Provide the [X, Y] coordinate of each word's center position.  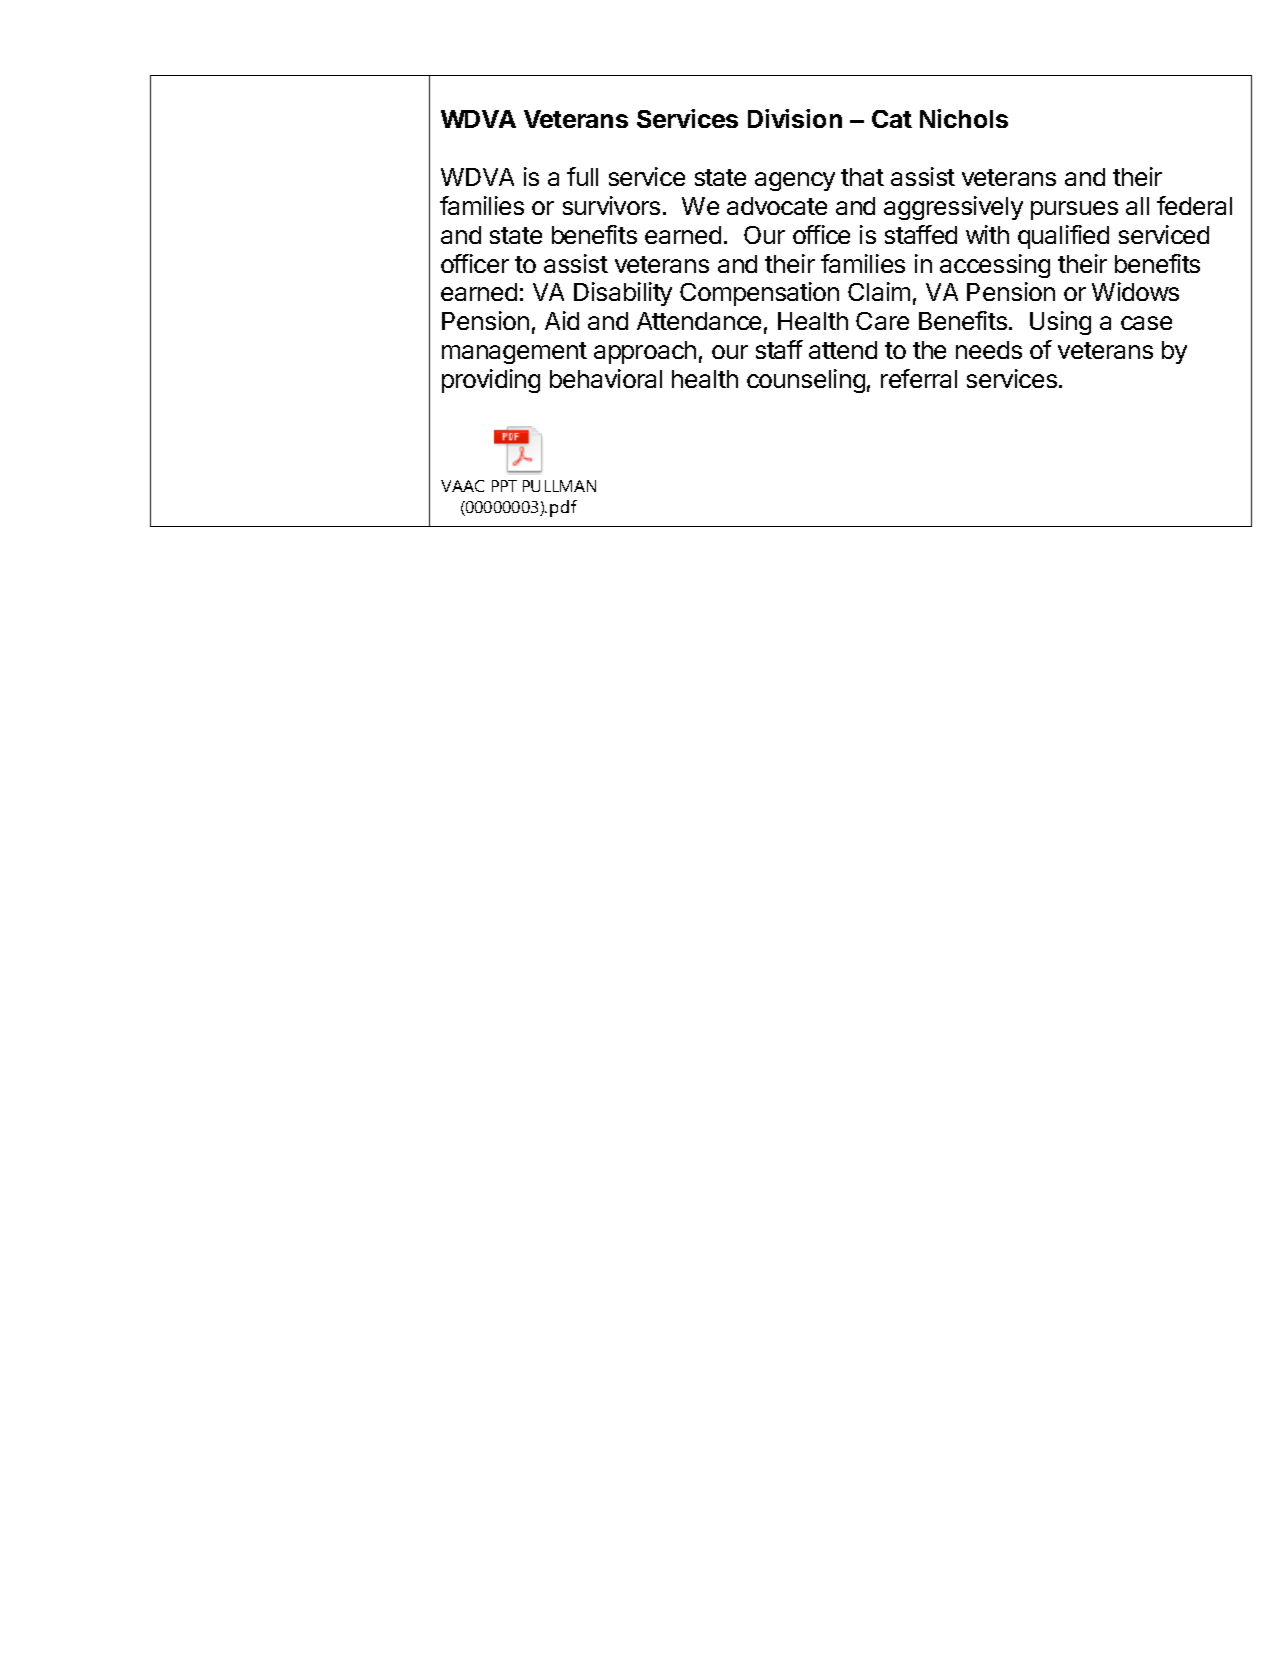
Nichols [964, 118]
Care [882, 321]
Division [795, 118]
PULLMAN [559, 486]
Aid [562, 320]
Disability [623, 294]
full [582, 176]
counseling [806, 381]
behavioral [606, 378]
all [1137, 206]
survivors [611, 205]
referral [919, 378]
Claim [879, 291]
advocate [777, 206]
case [1146, 323]
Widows [1135, 291]
